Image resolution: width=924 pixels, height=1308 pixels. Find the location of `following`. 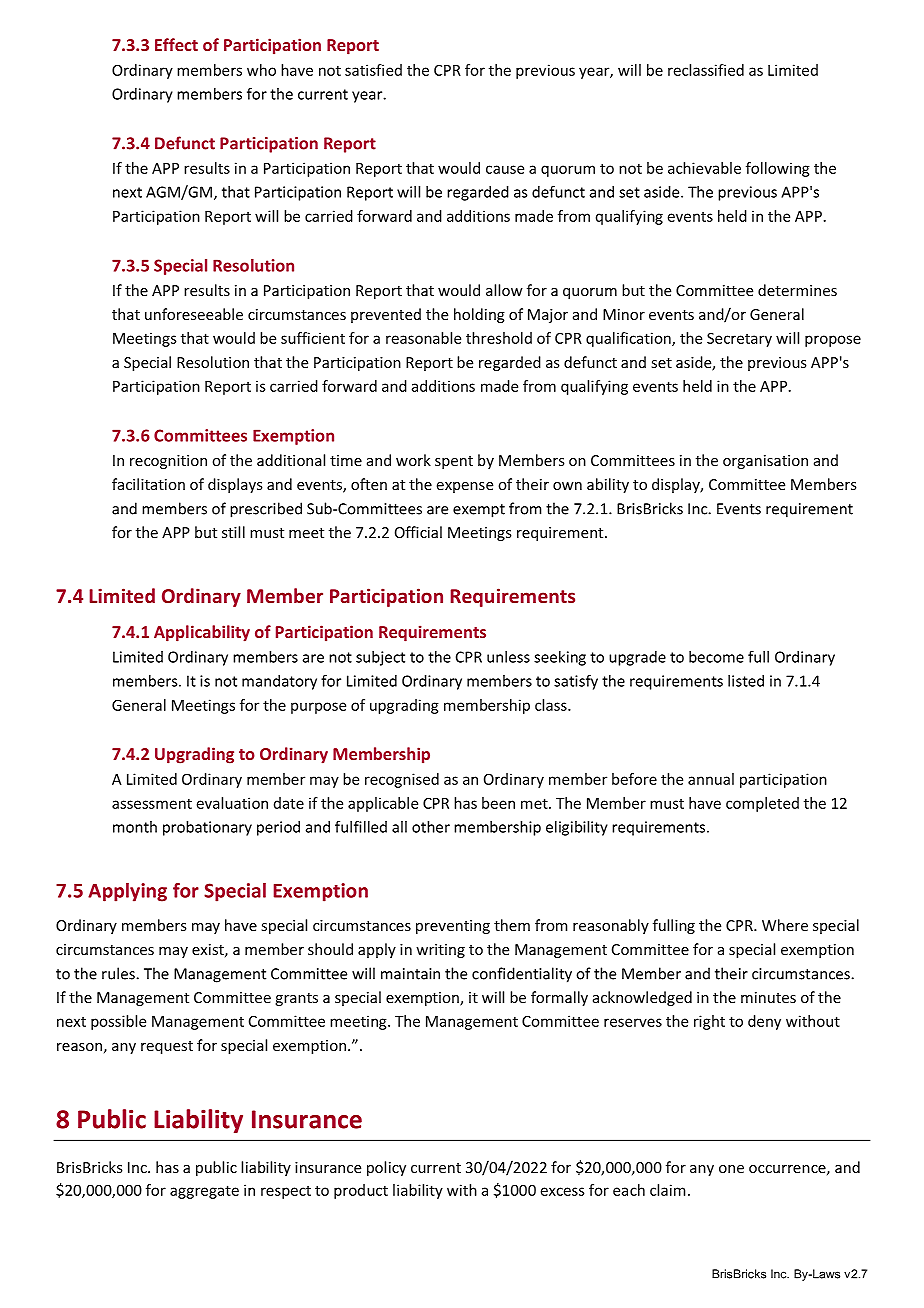

following is located at coordinates (778, 169).
